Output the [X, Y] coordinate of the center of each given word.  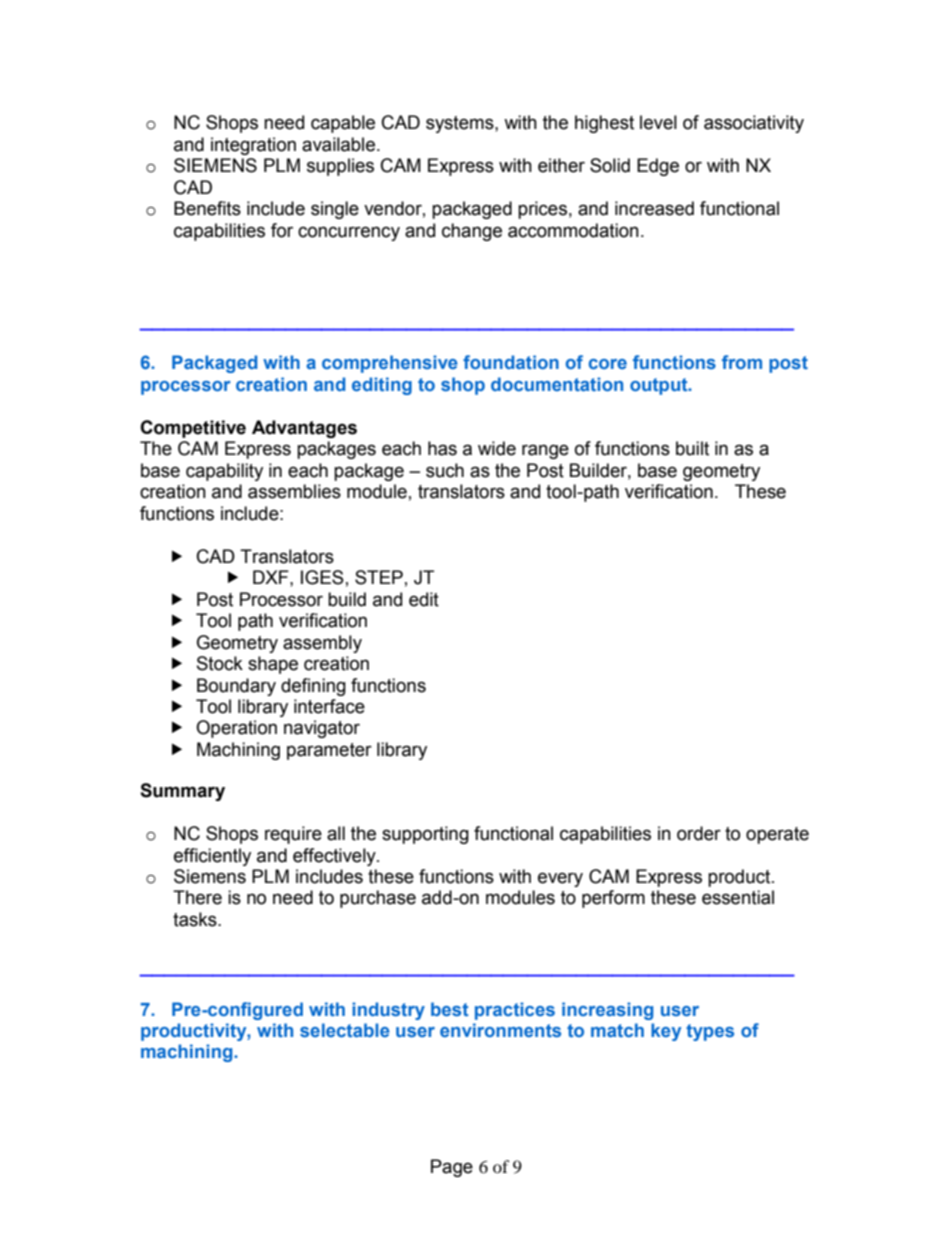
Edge [658, 167]
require [293, 835]
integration [253, 146]
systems [461, 124]
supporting [425, 835]
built [692, 448]
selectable [345, 1030]
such [445, 470]
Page [452, 1168]
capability [224, 472]
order [699, 833]
